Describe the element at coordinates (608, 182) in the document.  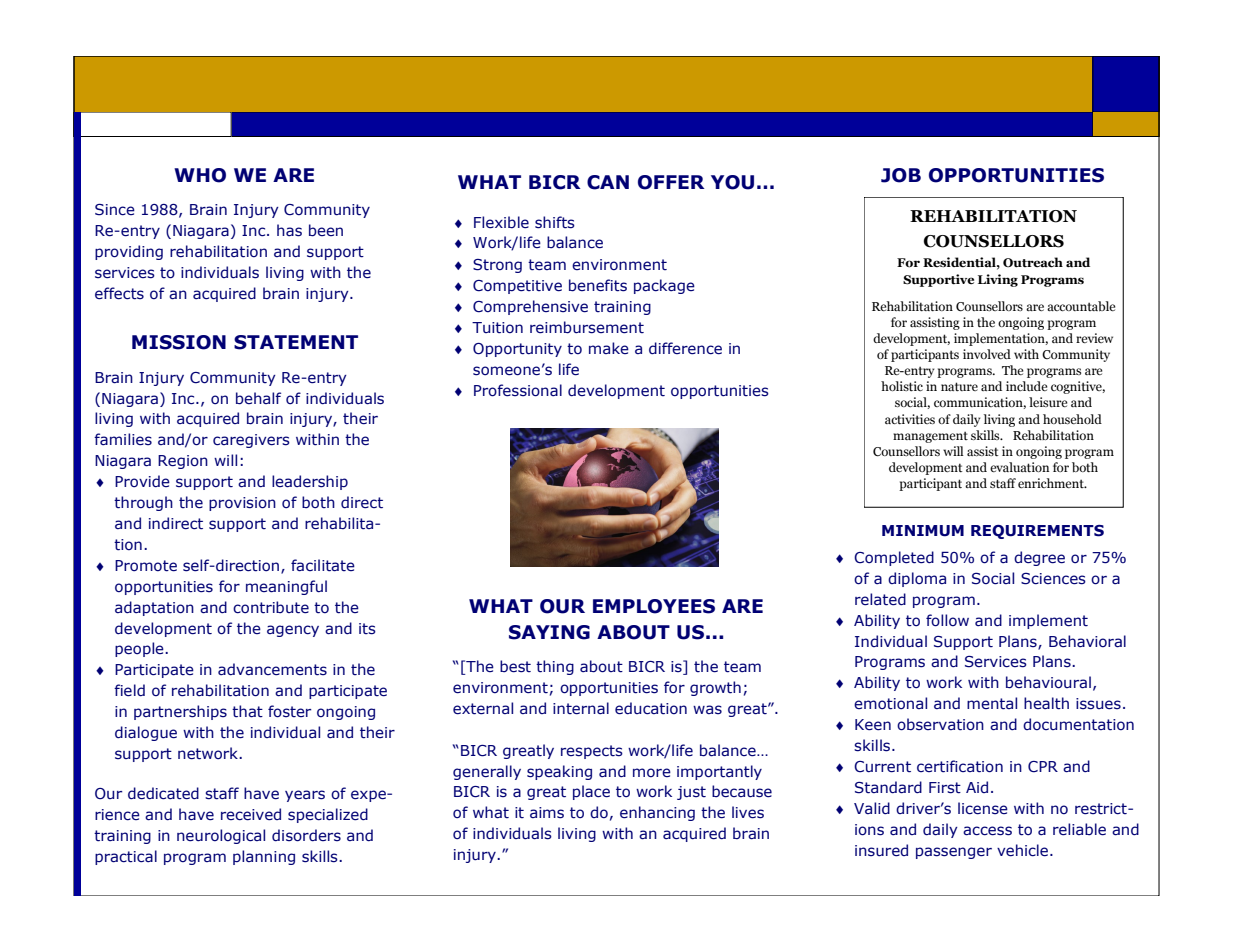
I see `CAN` at that location.
